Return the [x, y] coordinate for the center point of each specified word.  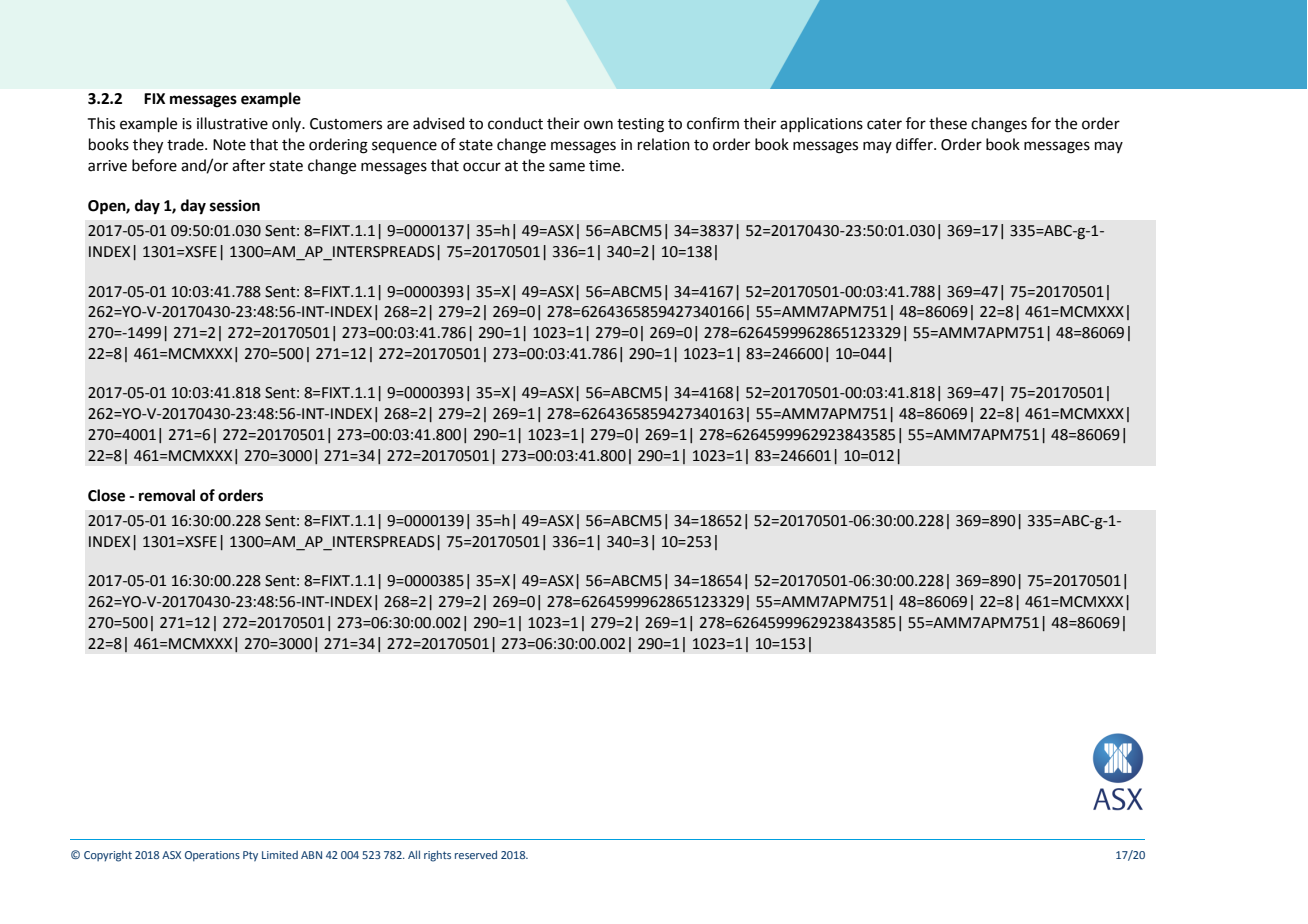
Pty [250, 856]
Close [106, 495]
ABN [311, 855]
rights [437, 856]
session [235, 205]
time [606, 166]
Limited [280, 854]
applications [821, 124]
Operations [212, 856]
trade [186, 144]
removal [167, 495]
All [414, 854]
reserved [476, 854]
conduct [515, 123]
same [567, 167]
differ [915, 144]
